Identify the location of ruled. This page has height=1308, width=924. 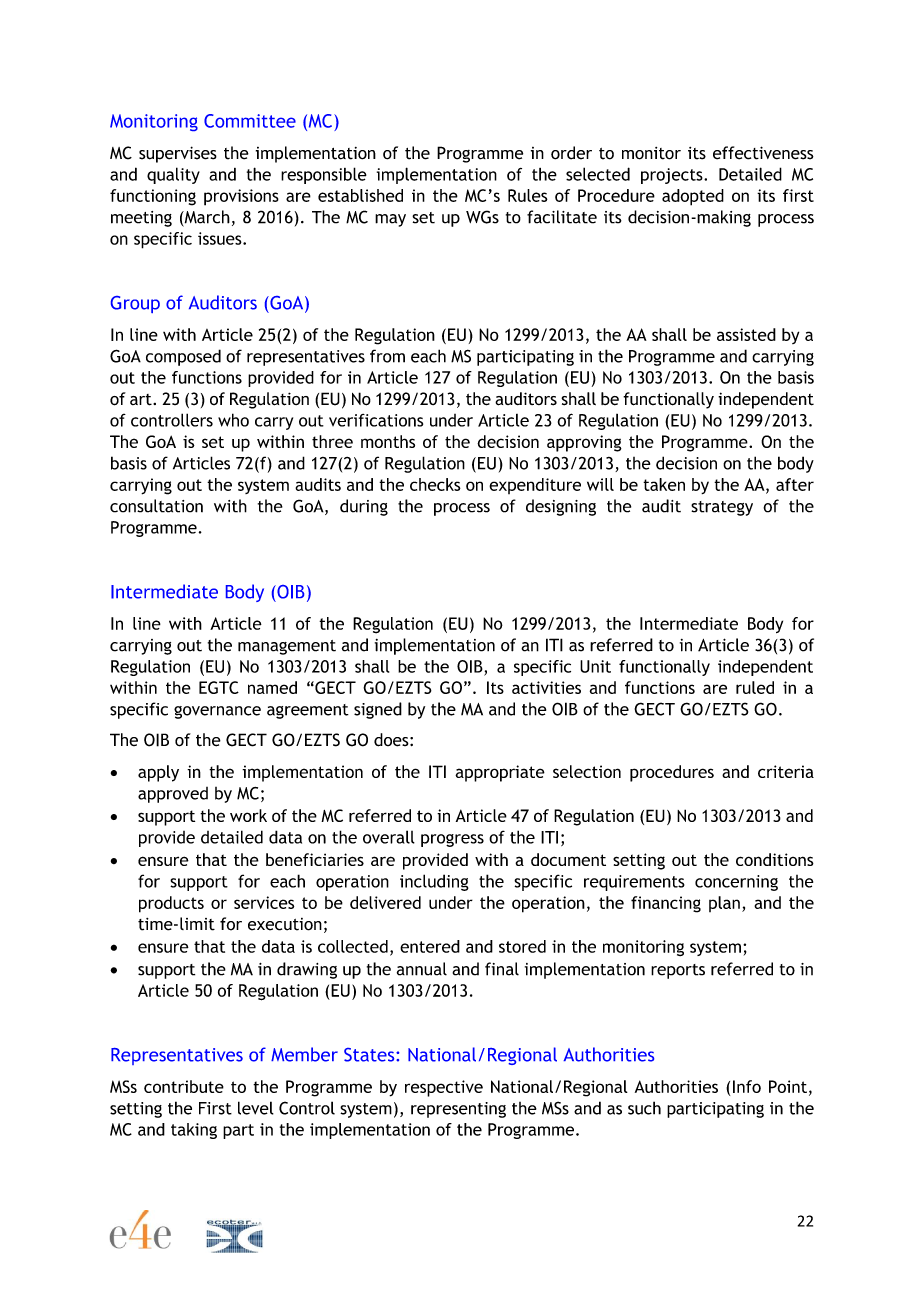
(755, 687).
